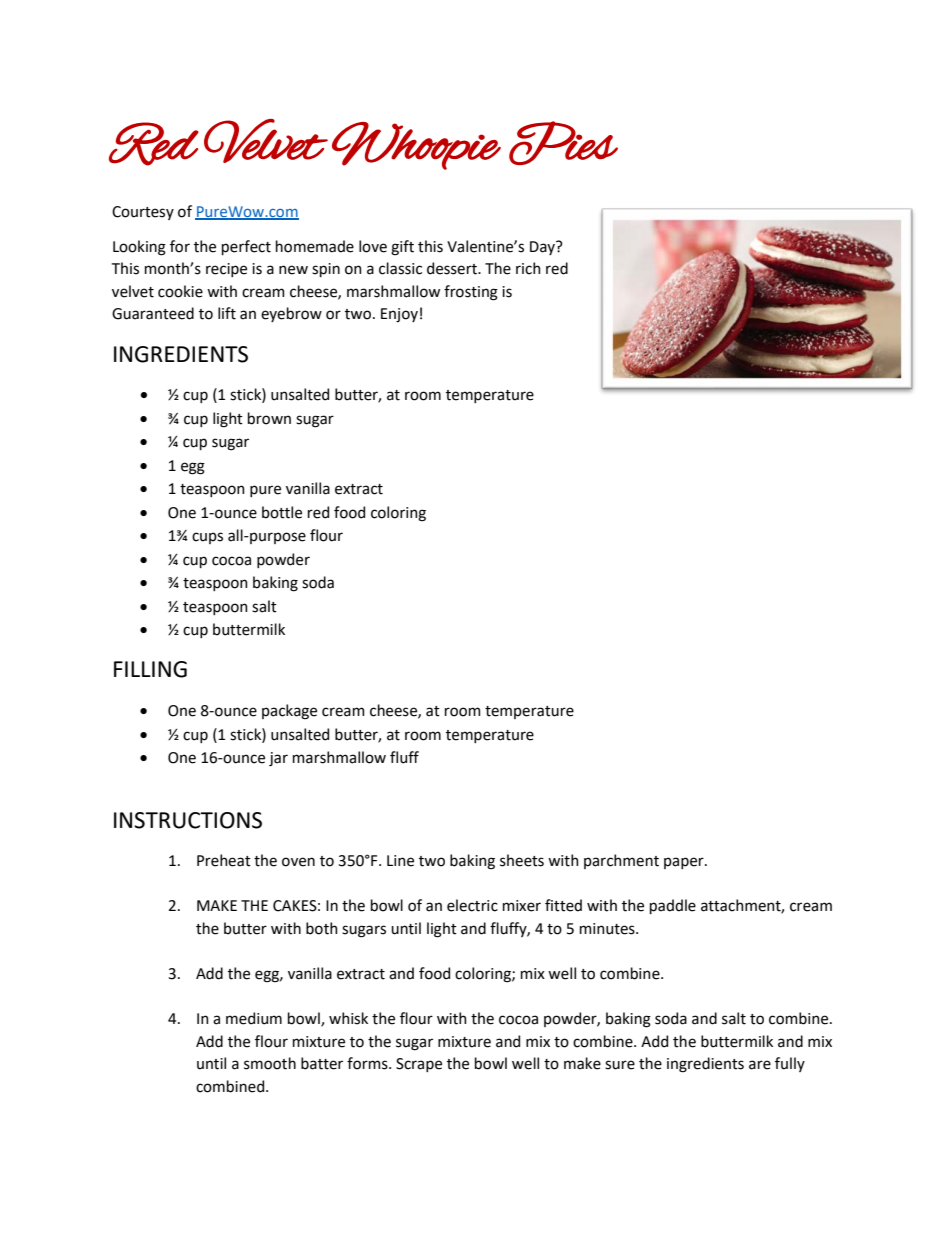 This screenshot has width=952, height=1233. What do you see at coordinates (254, 1018) in the screenshot?
I see `medium` at bounding box center [254, 1018].
